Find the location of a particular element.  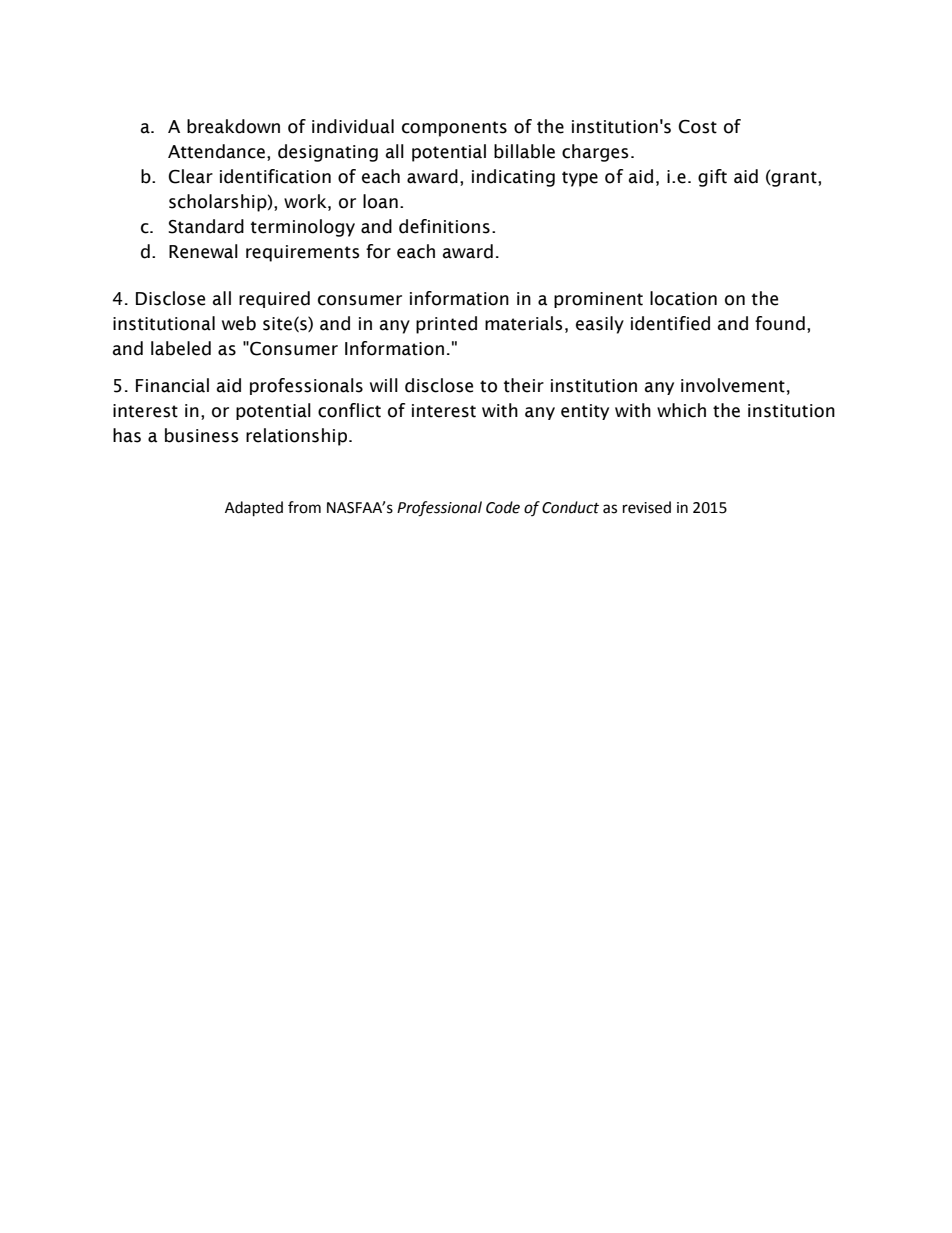

Adapted is located at coordinates (254, 509).
